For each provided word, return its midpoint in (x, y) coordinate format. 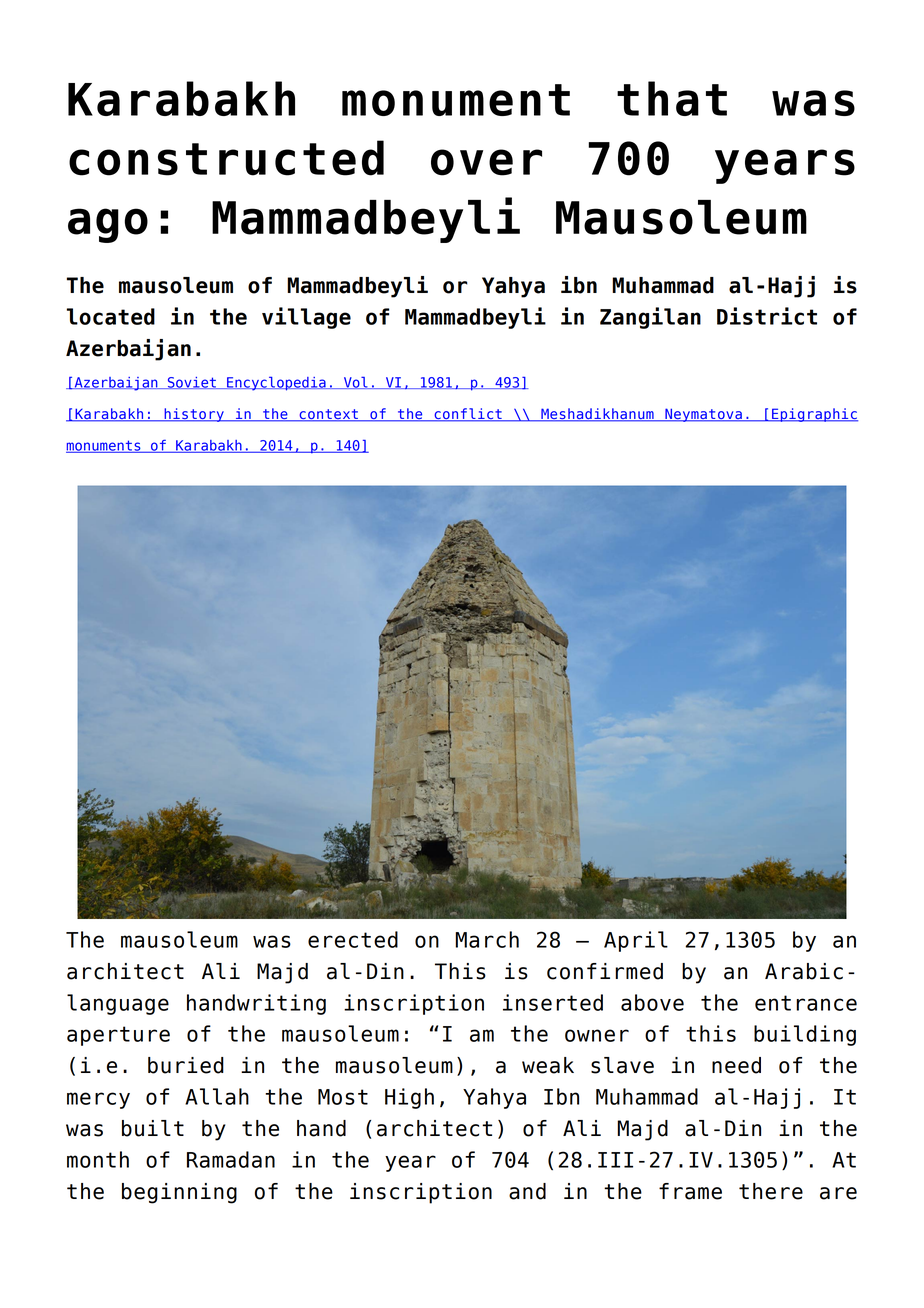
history (194, 415)
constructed (226, 158)
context (328, 415)
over (486, 162)
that (672, 98)
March (487, 939)
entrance (806, 1003)
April (636, 941)
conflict (468, 415)
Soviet (191, 383)
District (767, 316)
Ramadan (231, 1159)
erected (353, 939)
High (409, 1098)
